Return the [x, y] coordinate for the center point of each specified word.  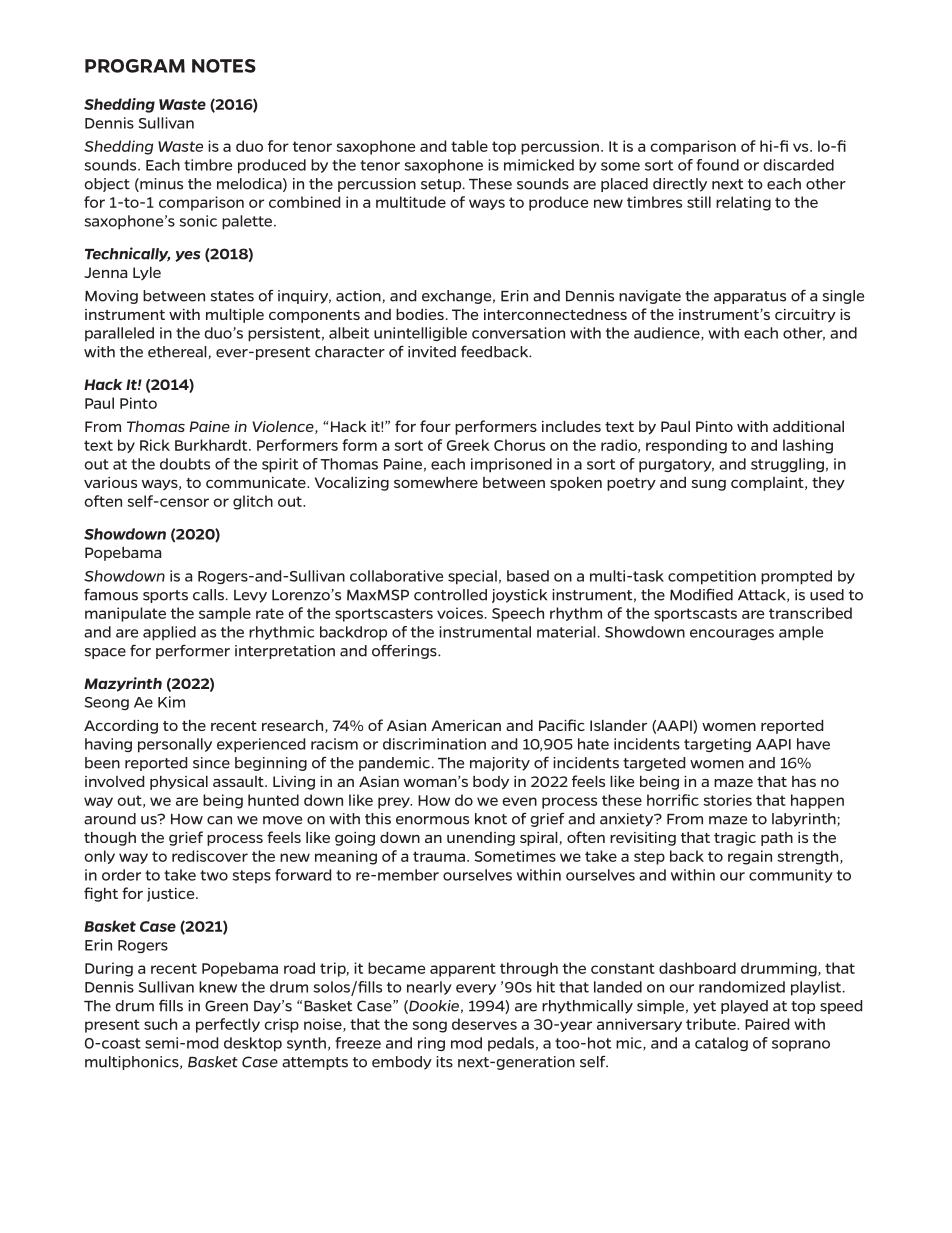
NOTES [224, 66]
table [469, 146]
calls [208, 595]
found [717, 165]
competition [712, 577]
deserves [484, 1024]
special [472, 577]
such [160, 1024]
